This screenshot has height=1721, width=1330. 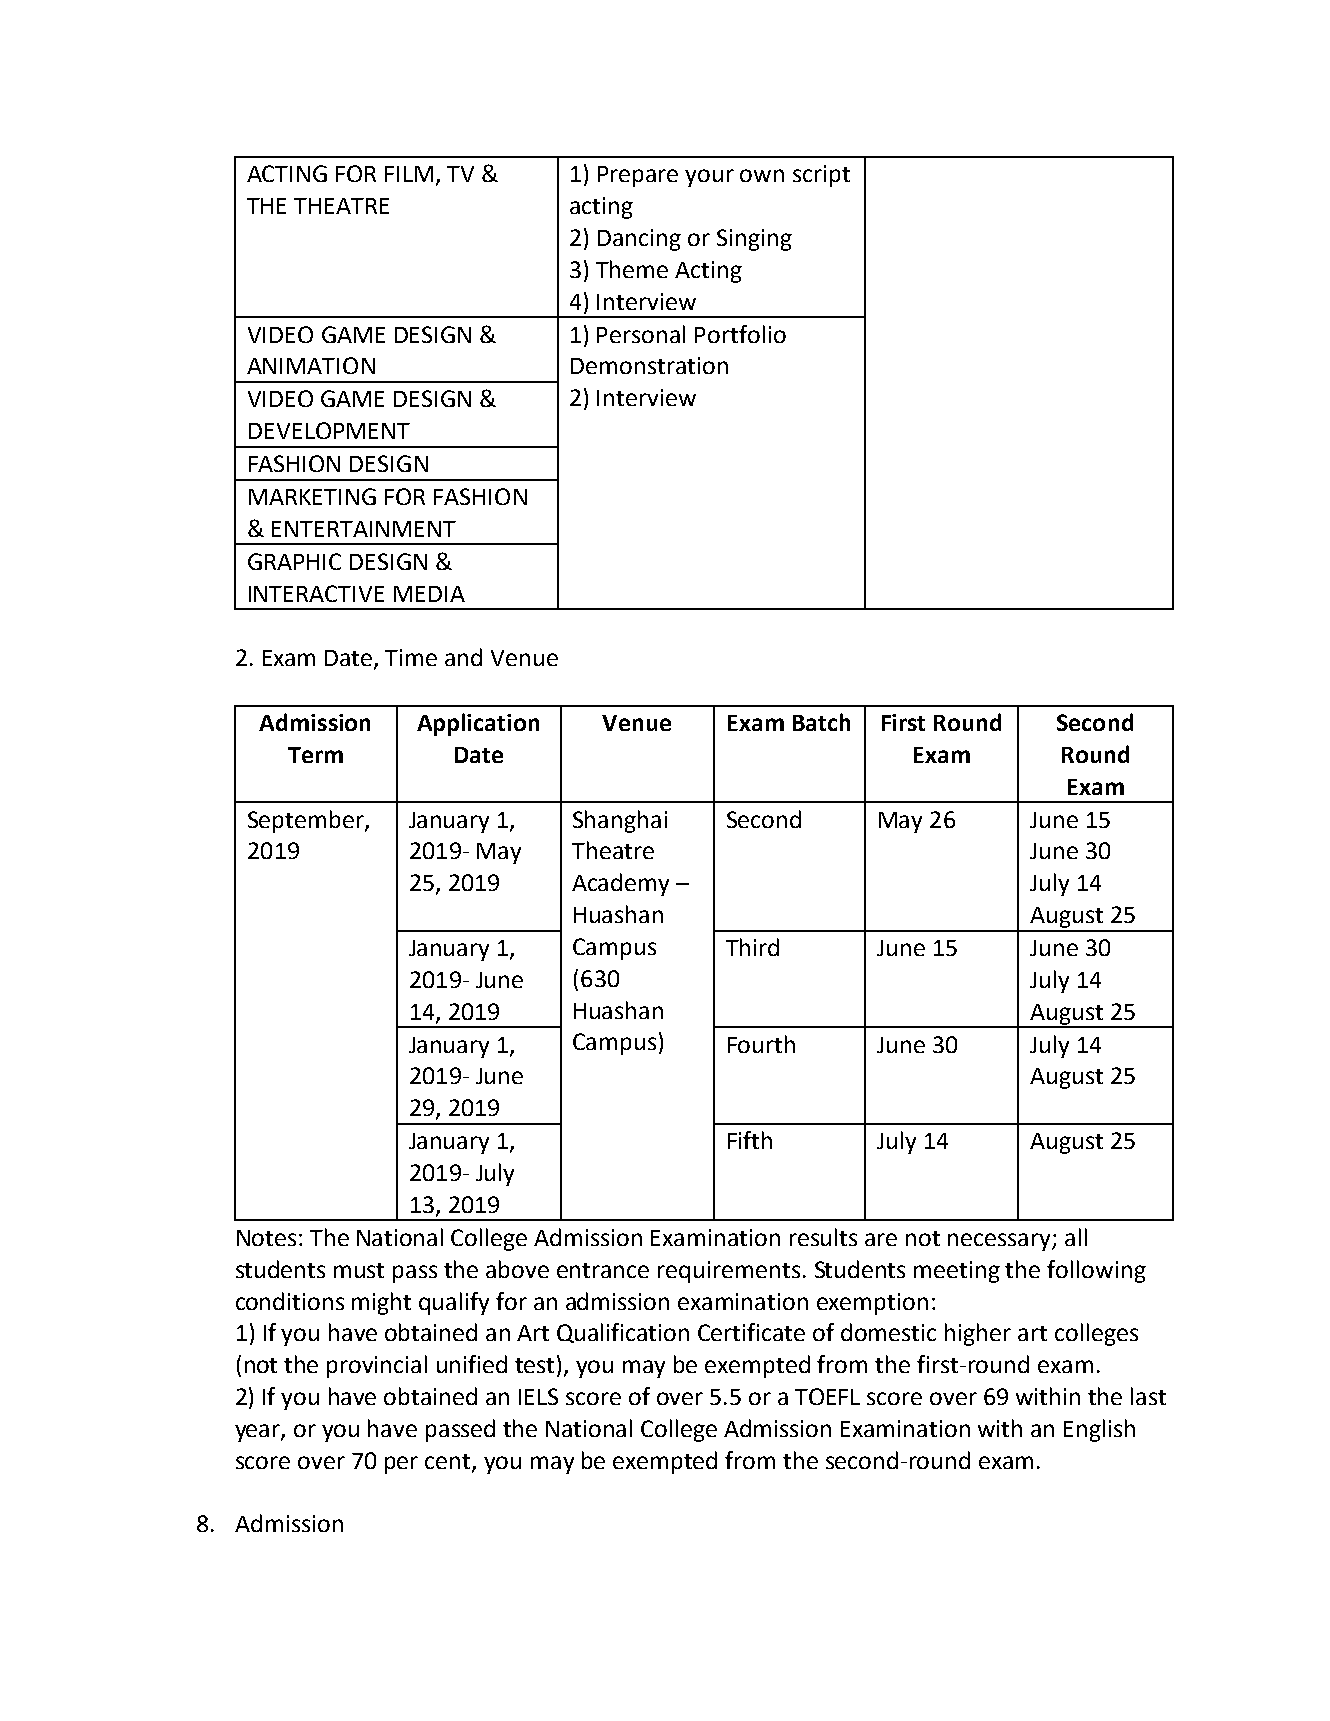 I want to click on your, so click(x=709, y=178).
